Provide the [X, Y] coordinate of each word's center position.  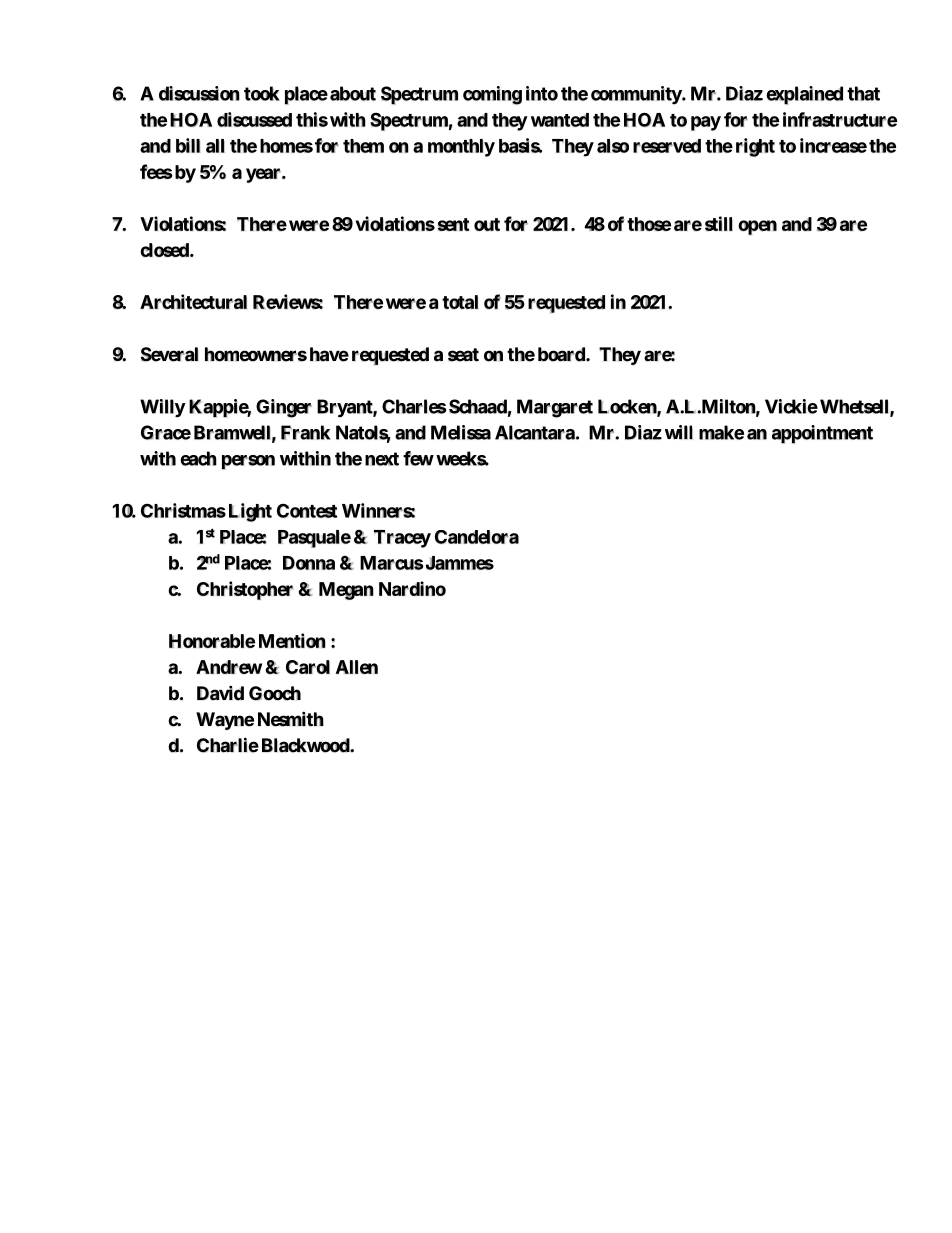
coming [492, 95]
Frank [305, 432]
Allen [357, 667]
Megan [346, 591]
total [460, 302]
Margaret [555, 408]
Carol [308, 667]
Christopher [245, 590]
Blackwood [306, 745]
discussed [254, 119]
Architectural [193, 301]
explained [804, 95]
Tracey [402, 539]
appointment [822, 434]
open [757, 227]
